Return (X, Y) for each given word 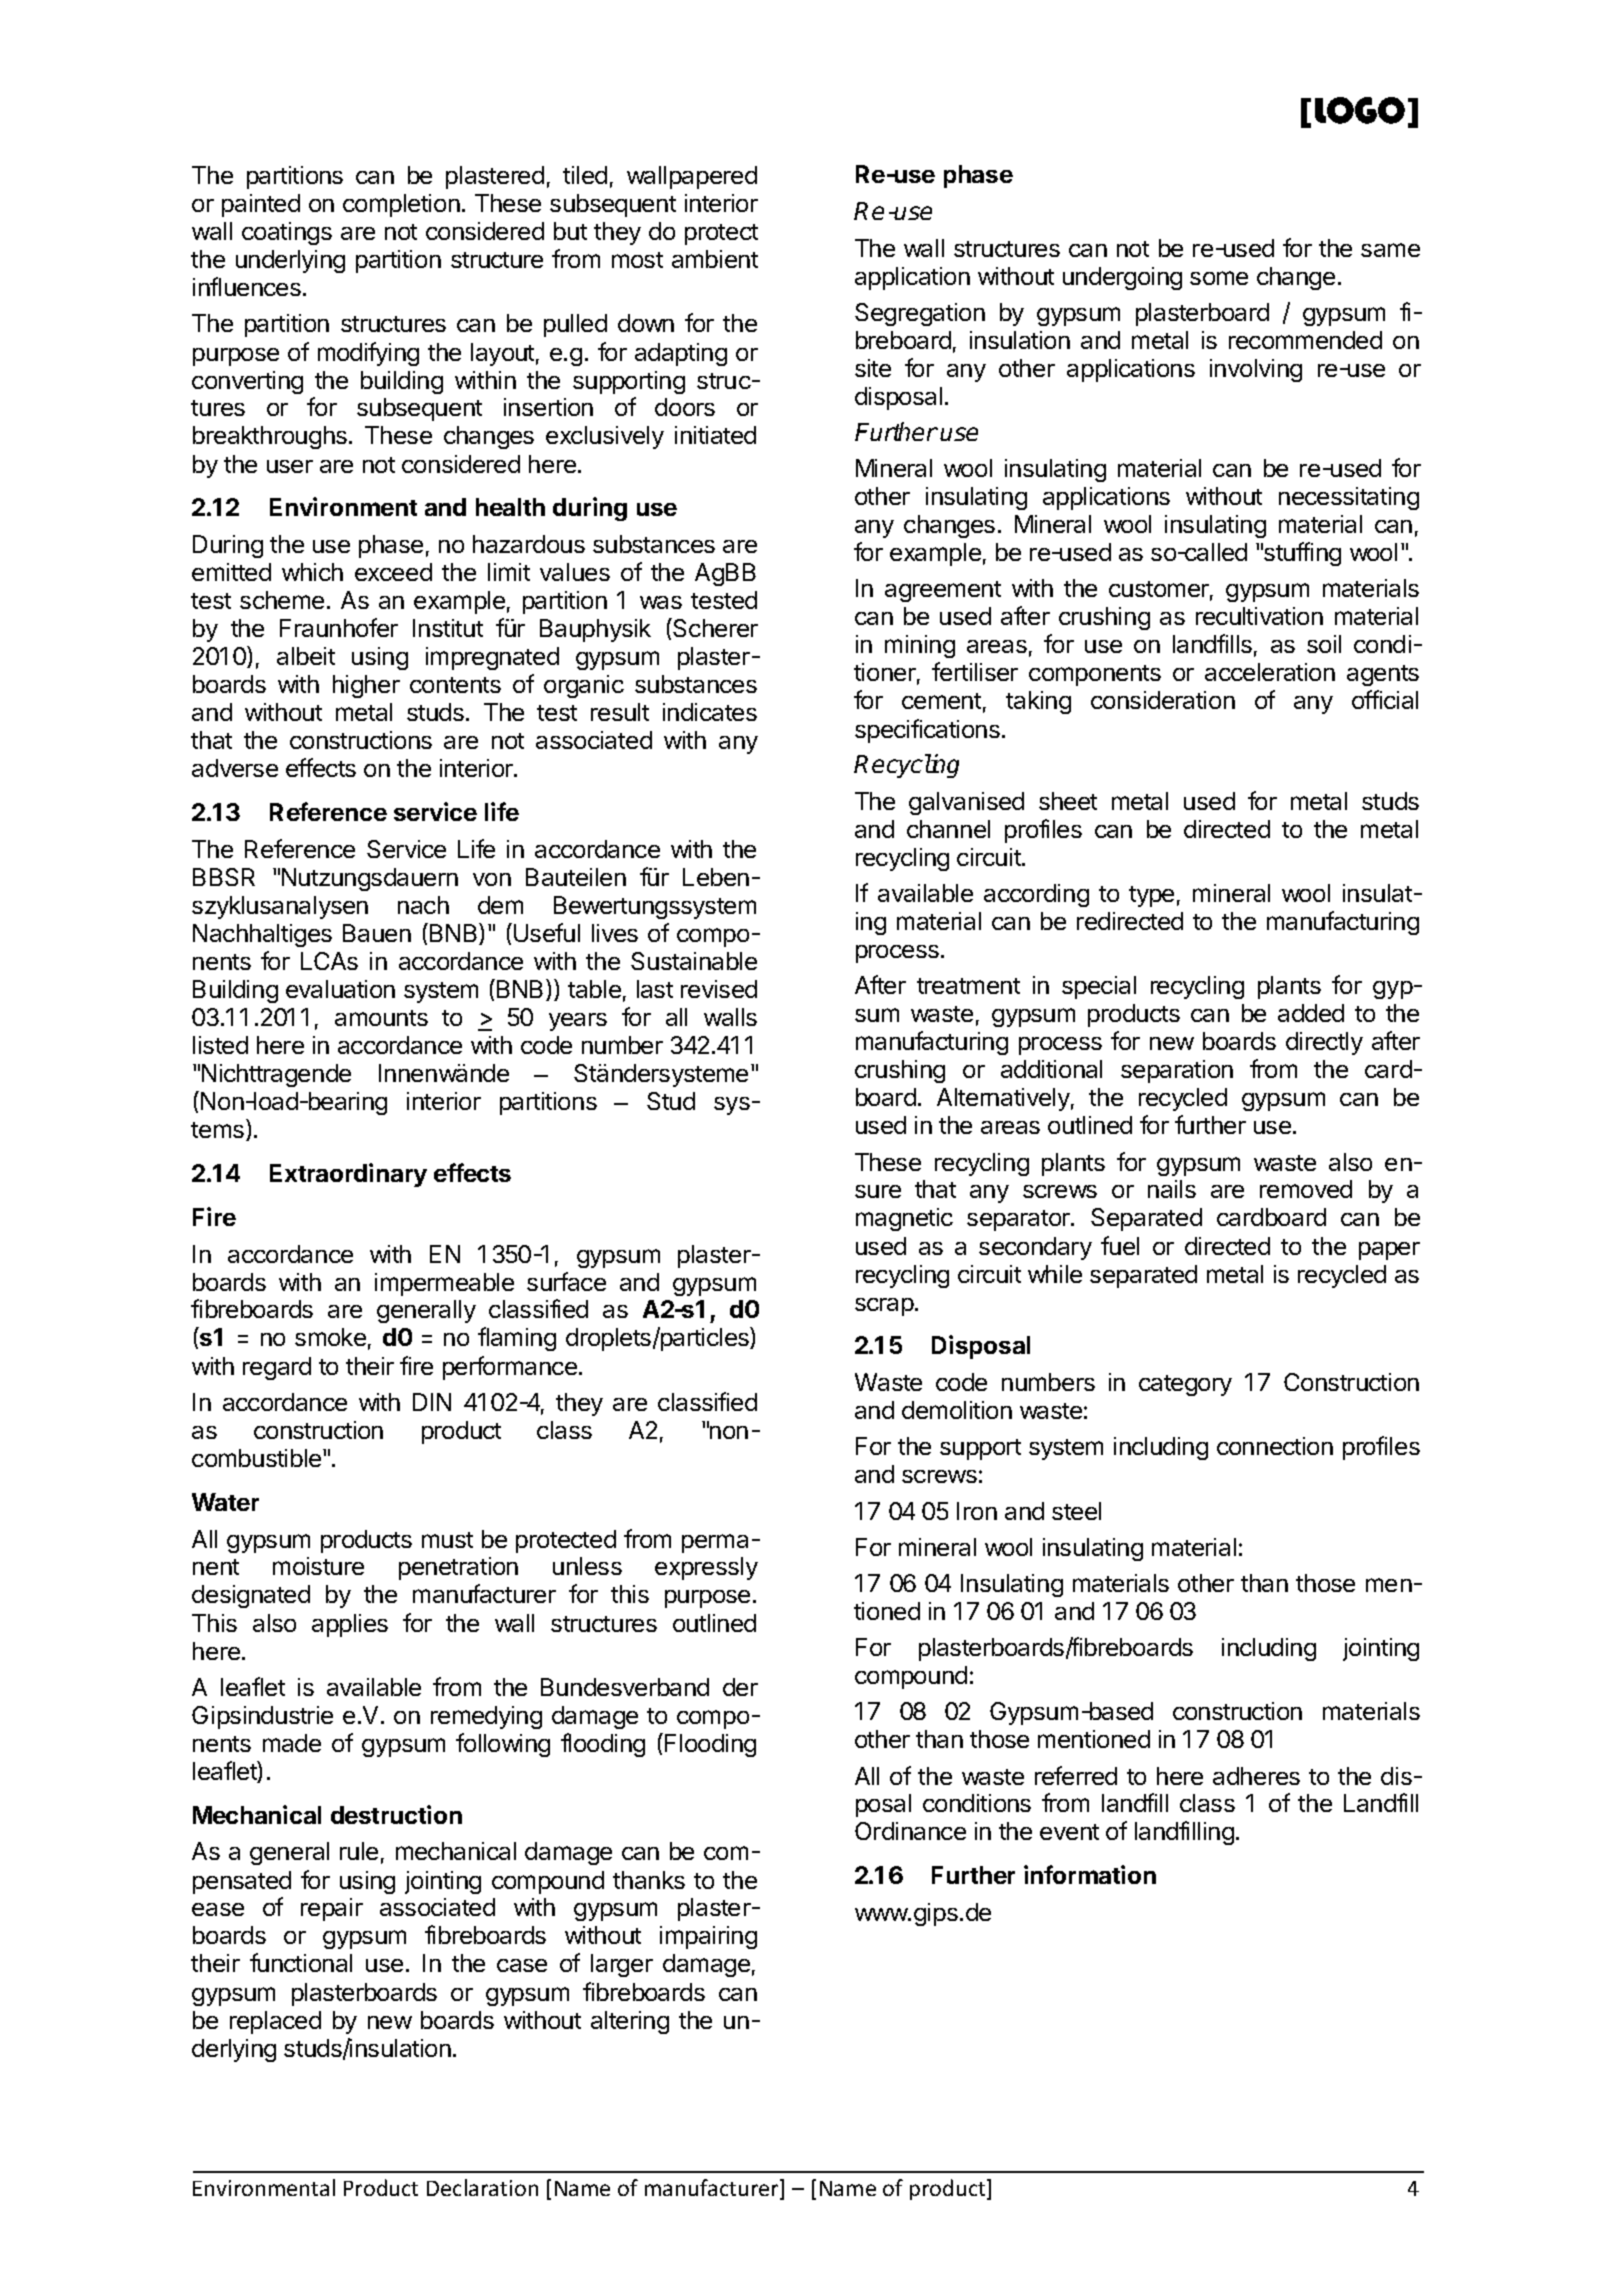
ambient (715, 259)
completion (401, 205)
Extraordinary (348, 1175)
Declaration (482, 2187)
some (1219, 278)
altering (630, 2022)
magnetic (904, 1219)
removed (1306, 1189)
